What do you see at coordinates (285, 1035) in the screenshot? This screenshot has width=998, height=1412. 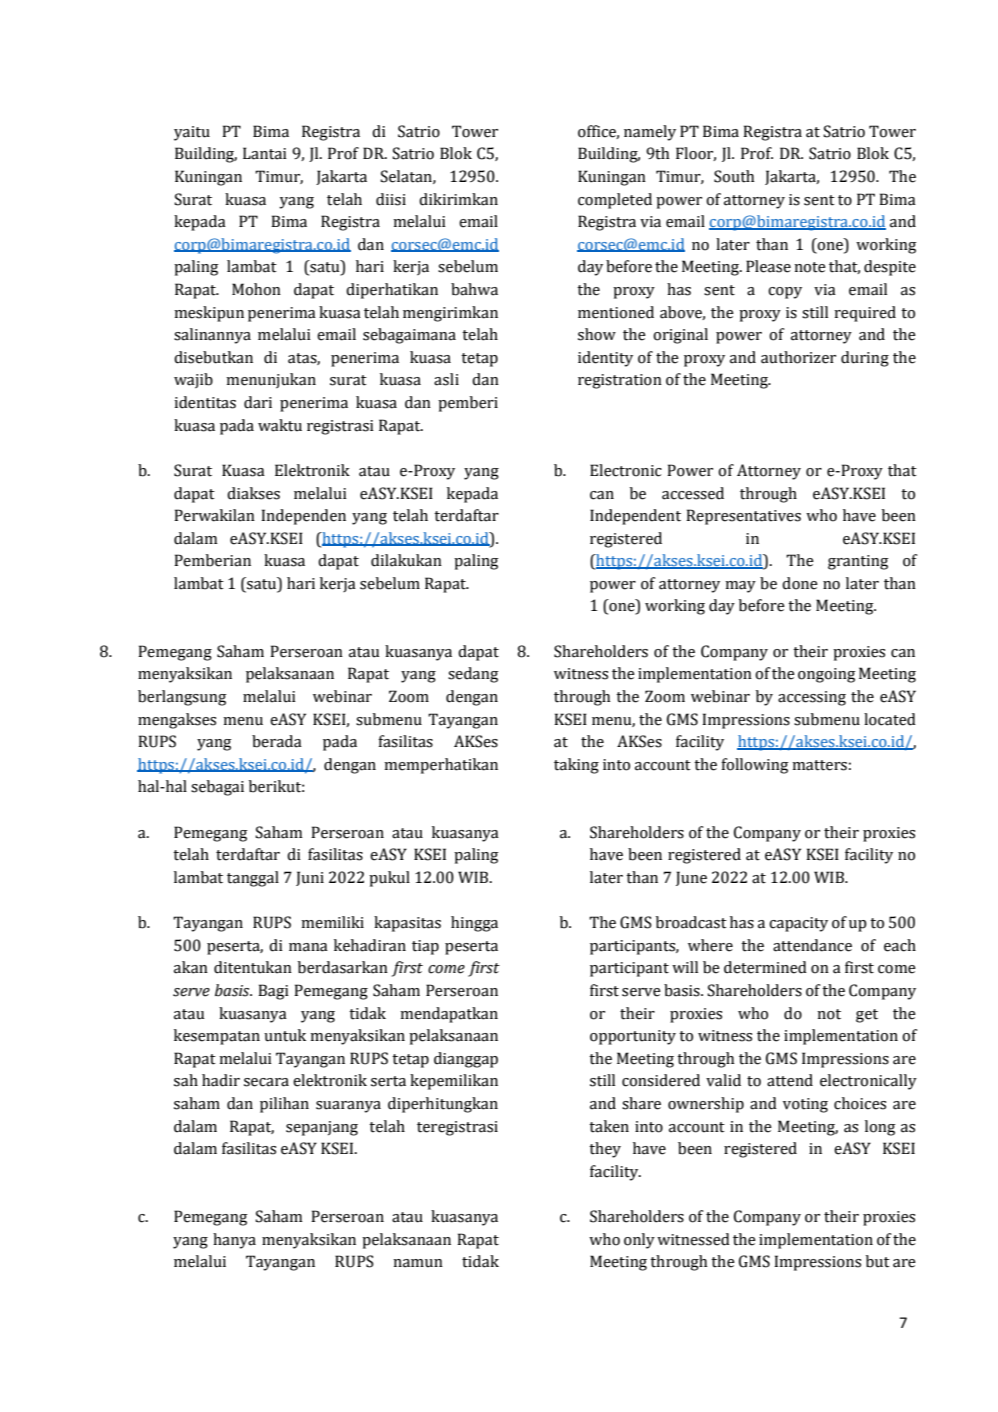 I see `untuk` at bounding box center [285, 1035].
